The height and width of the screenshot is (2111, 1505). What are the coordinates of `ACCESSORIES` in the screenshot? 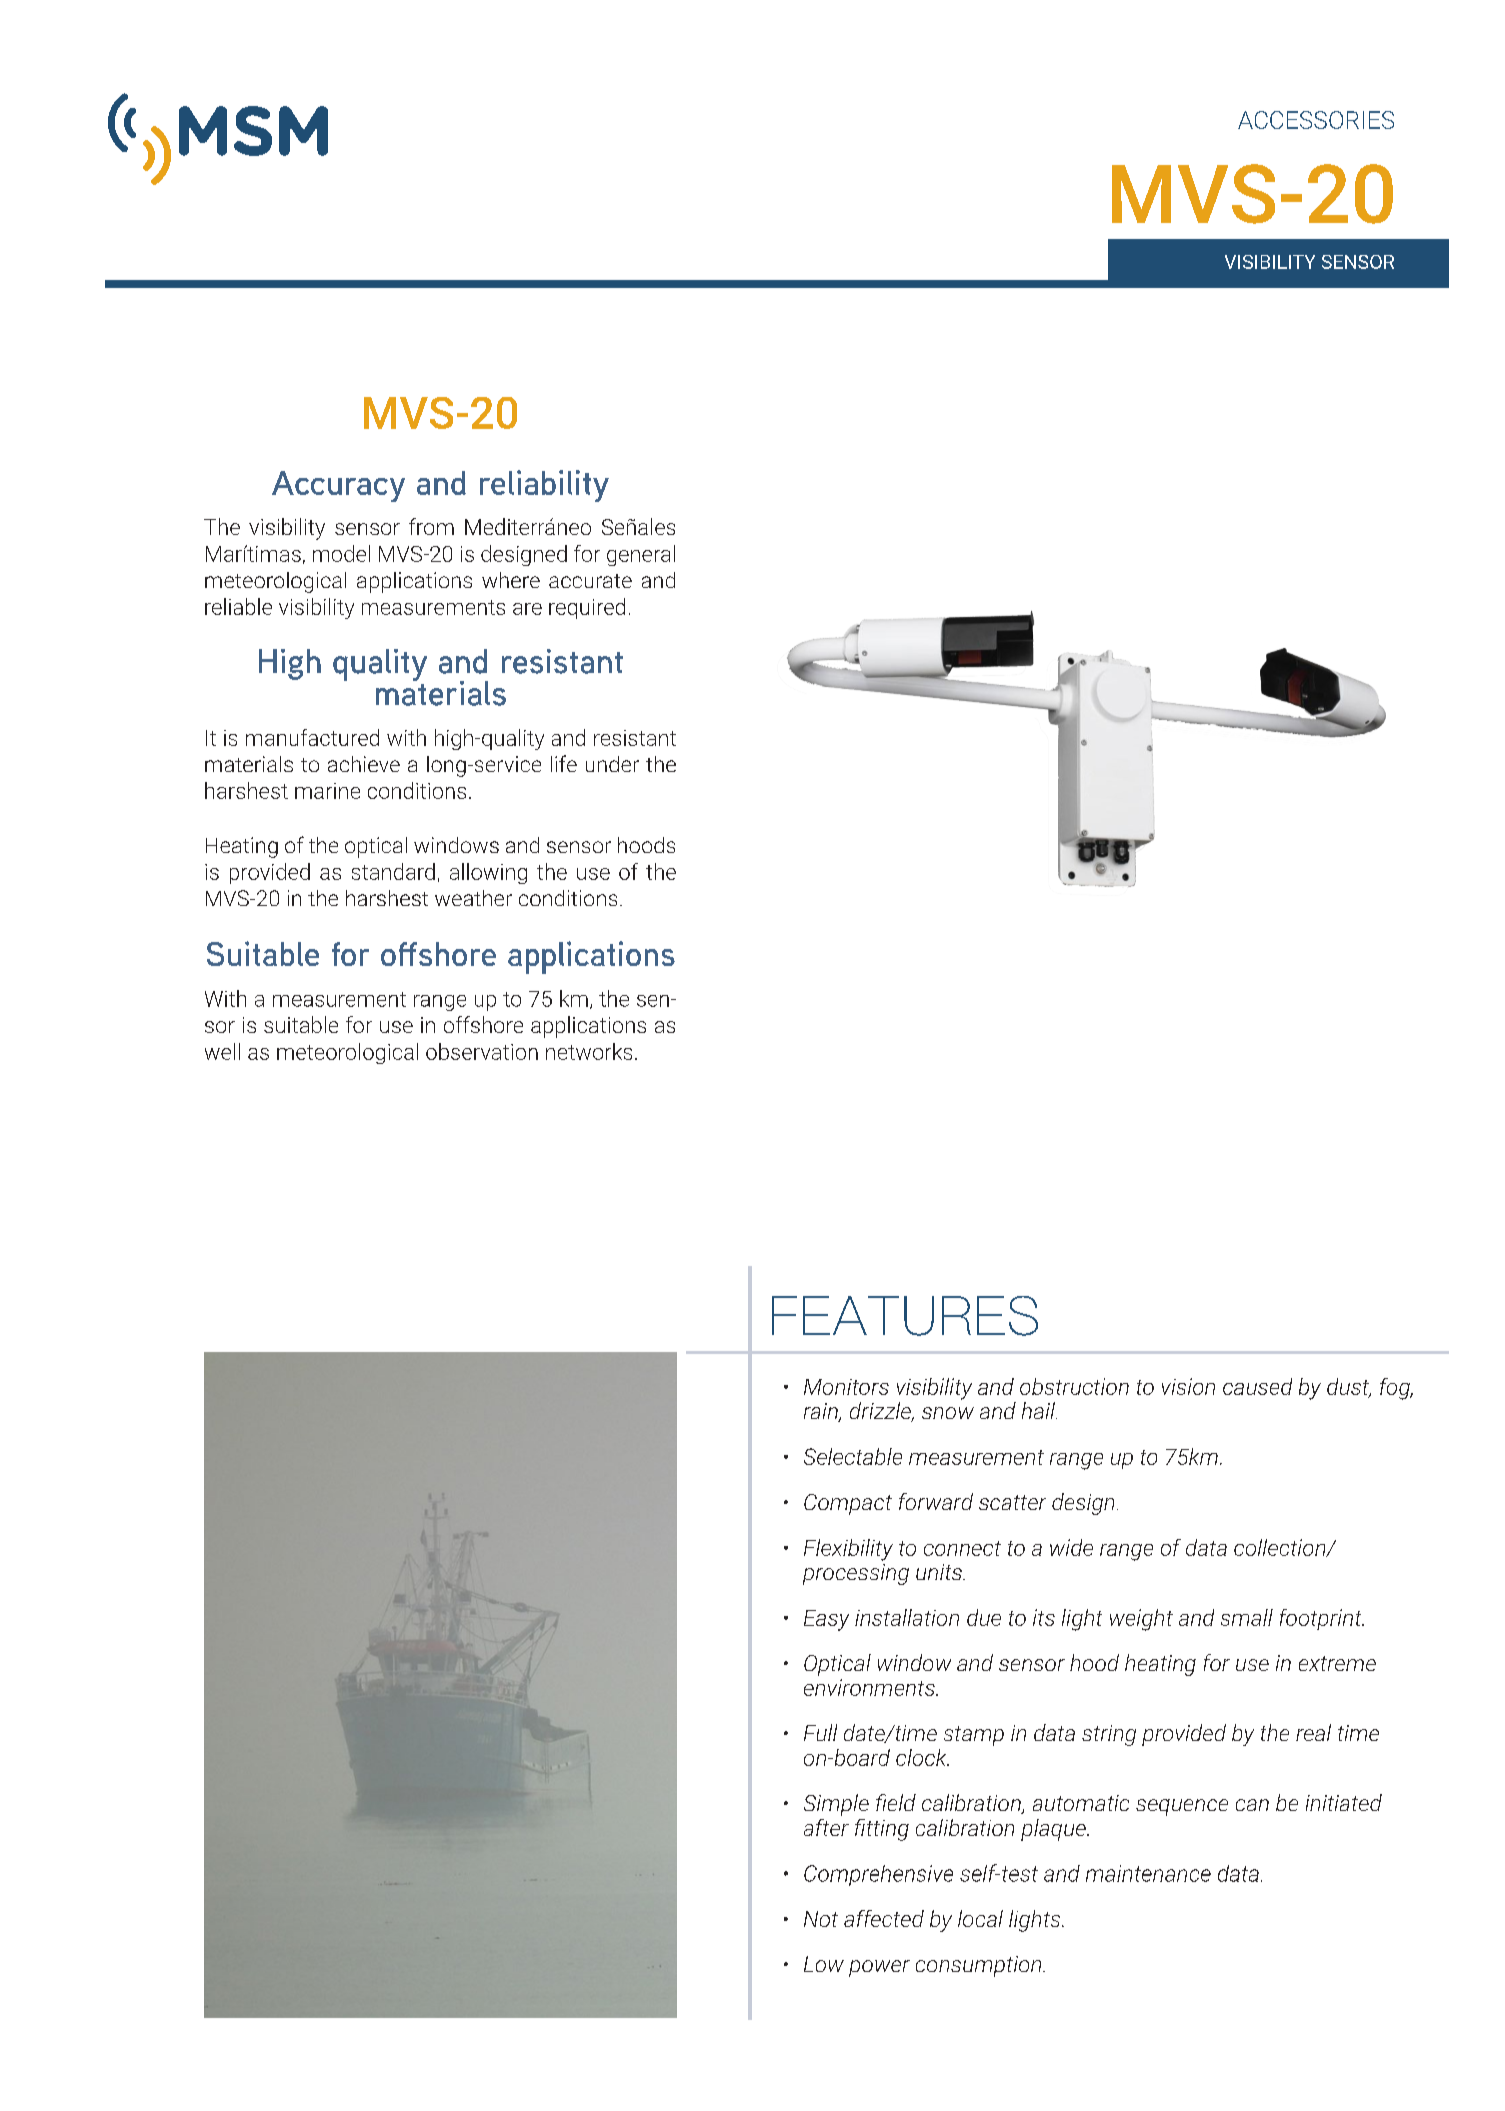 It's located at (1316, 120).
